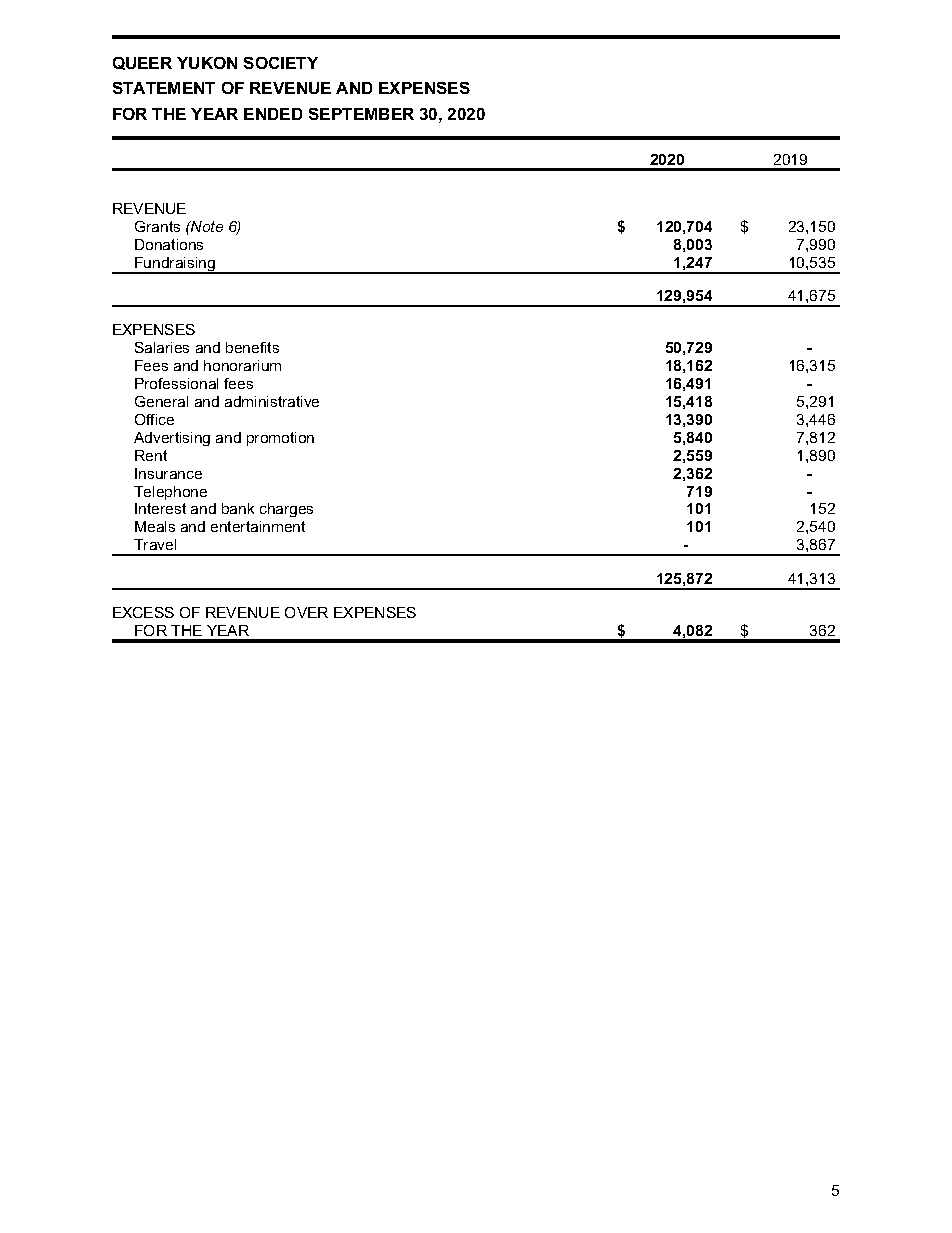  I want to click on EXCESS, so click(143, 612).
